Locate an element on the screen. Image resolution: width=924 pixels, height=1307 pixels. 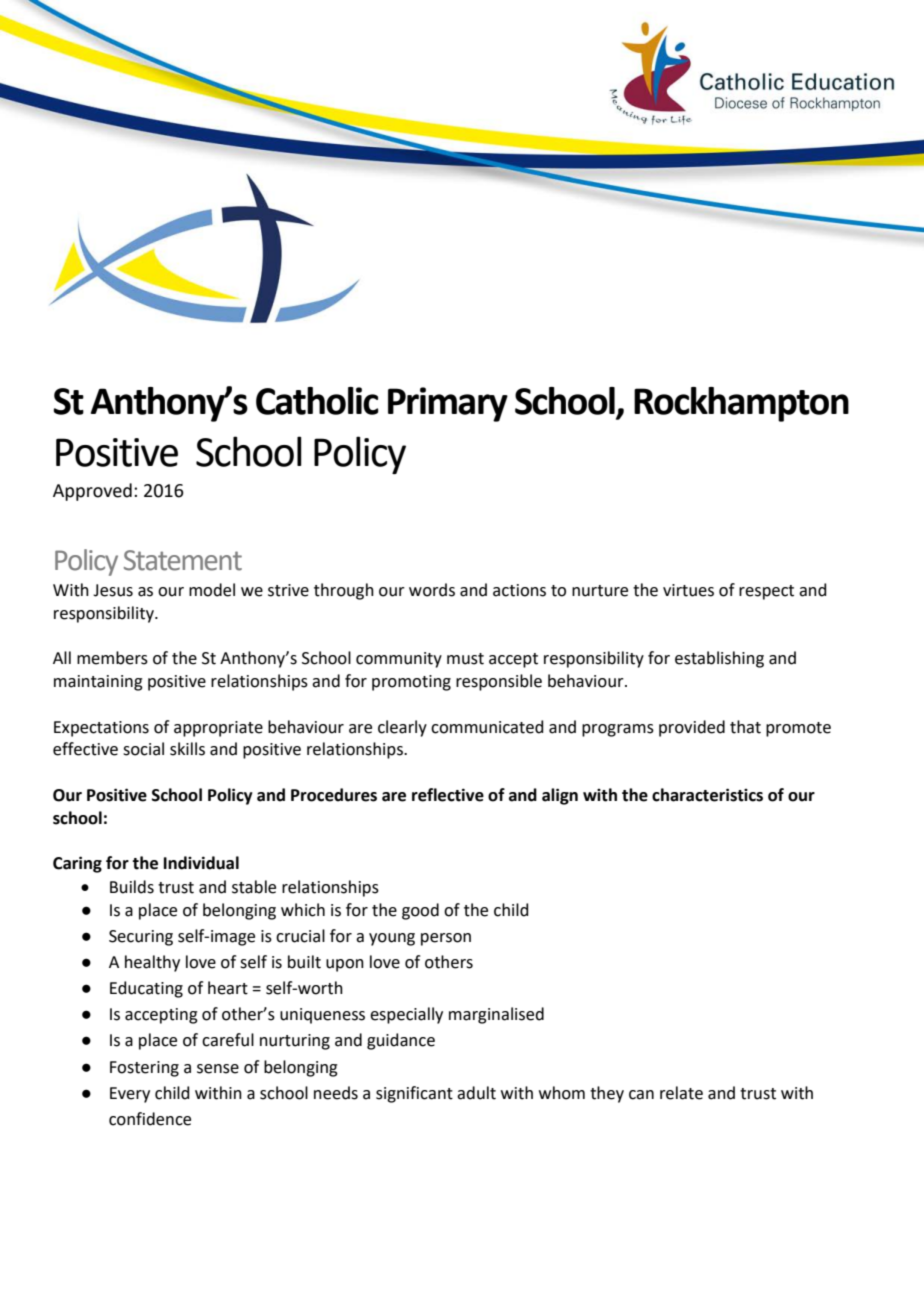
significant is located at coordinates (414, 1094).
